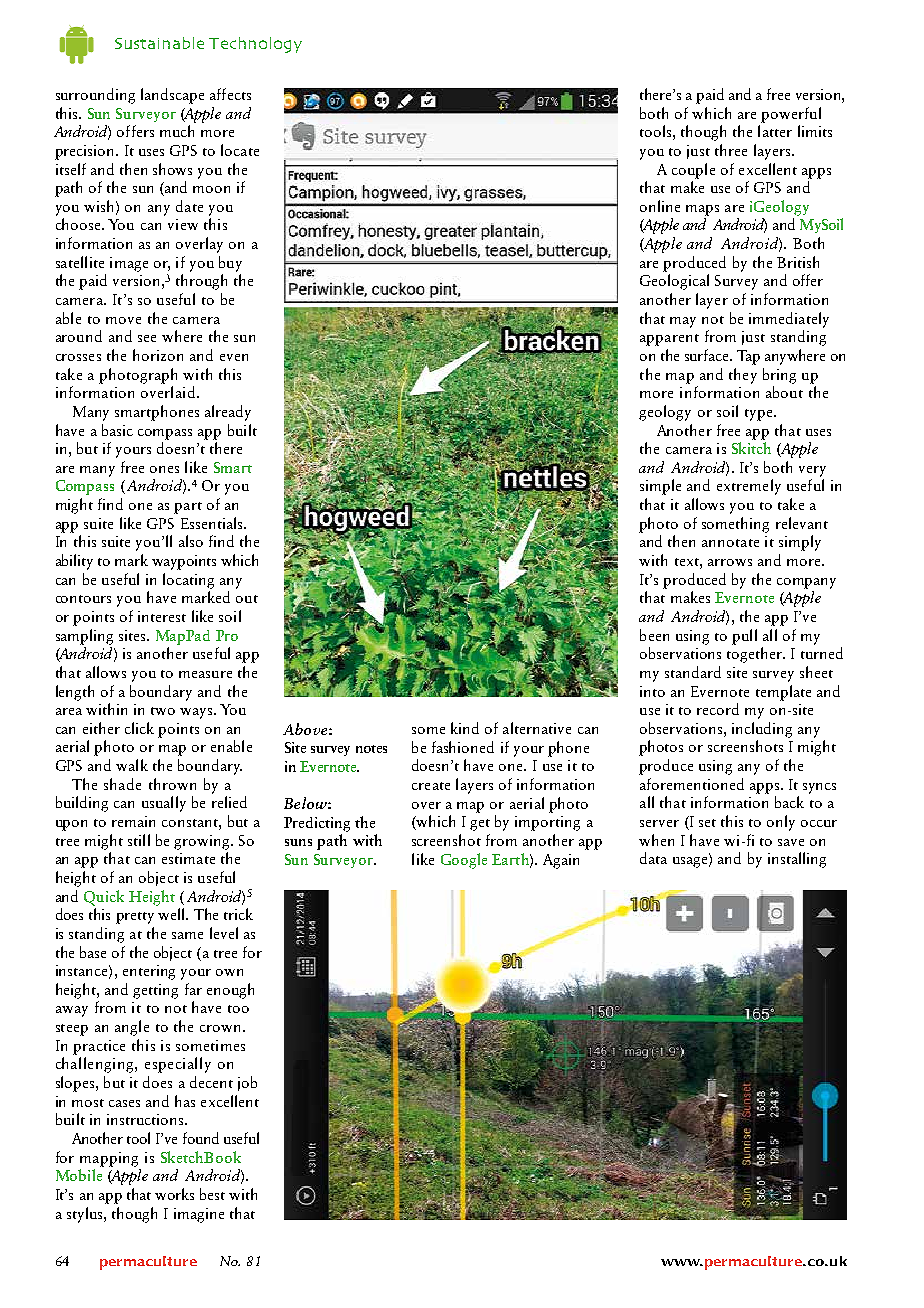 The height and width of the document is (1308, 924). I want to click on Google, so click(464, 861).
